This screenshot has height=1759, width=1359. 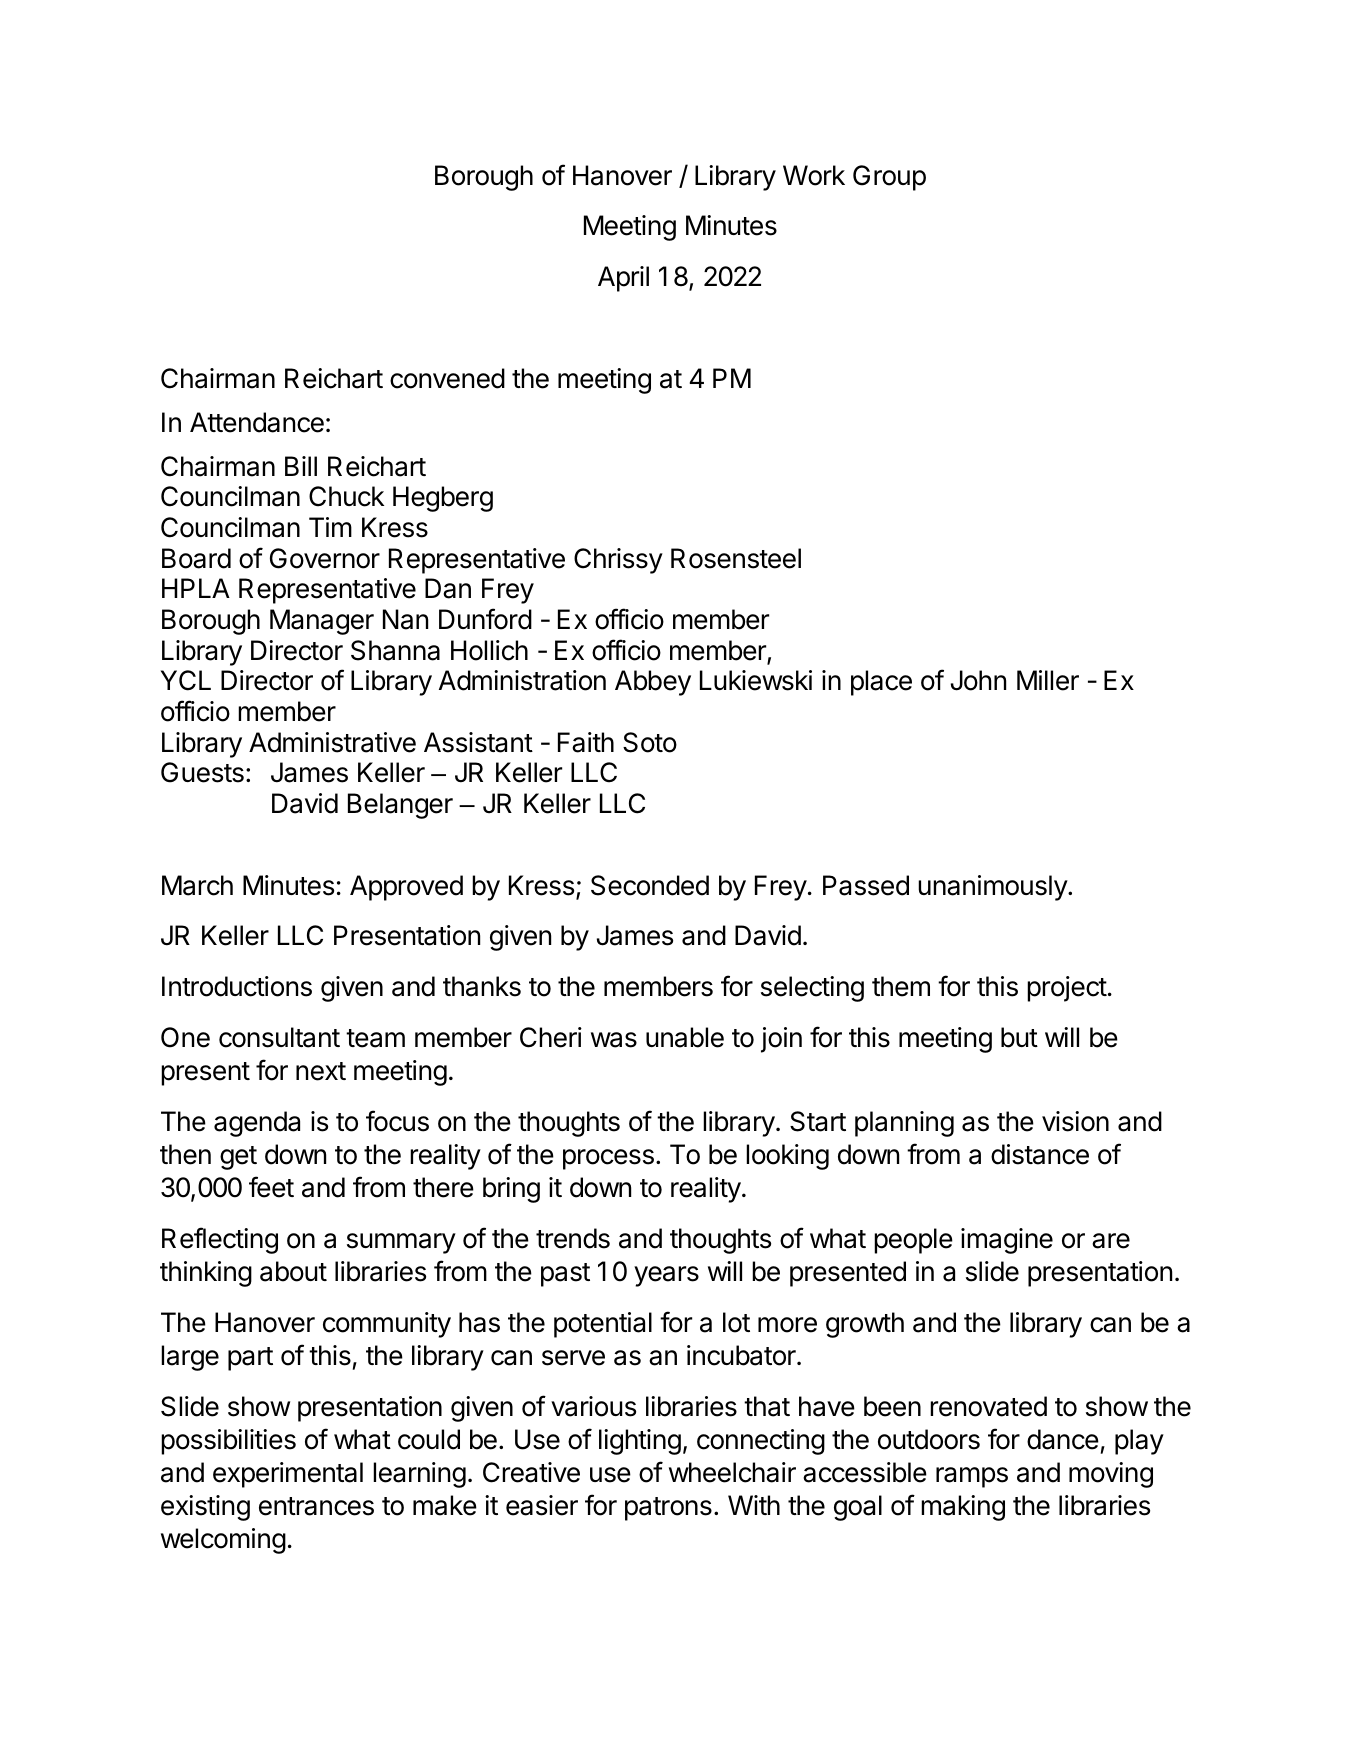 I want to click on entrances, so click(x=316, y=1506).
